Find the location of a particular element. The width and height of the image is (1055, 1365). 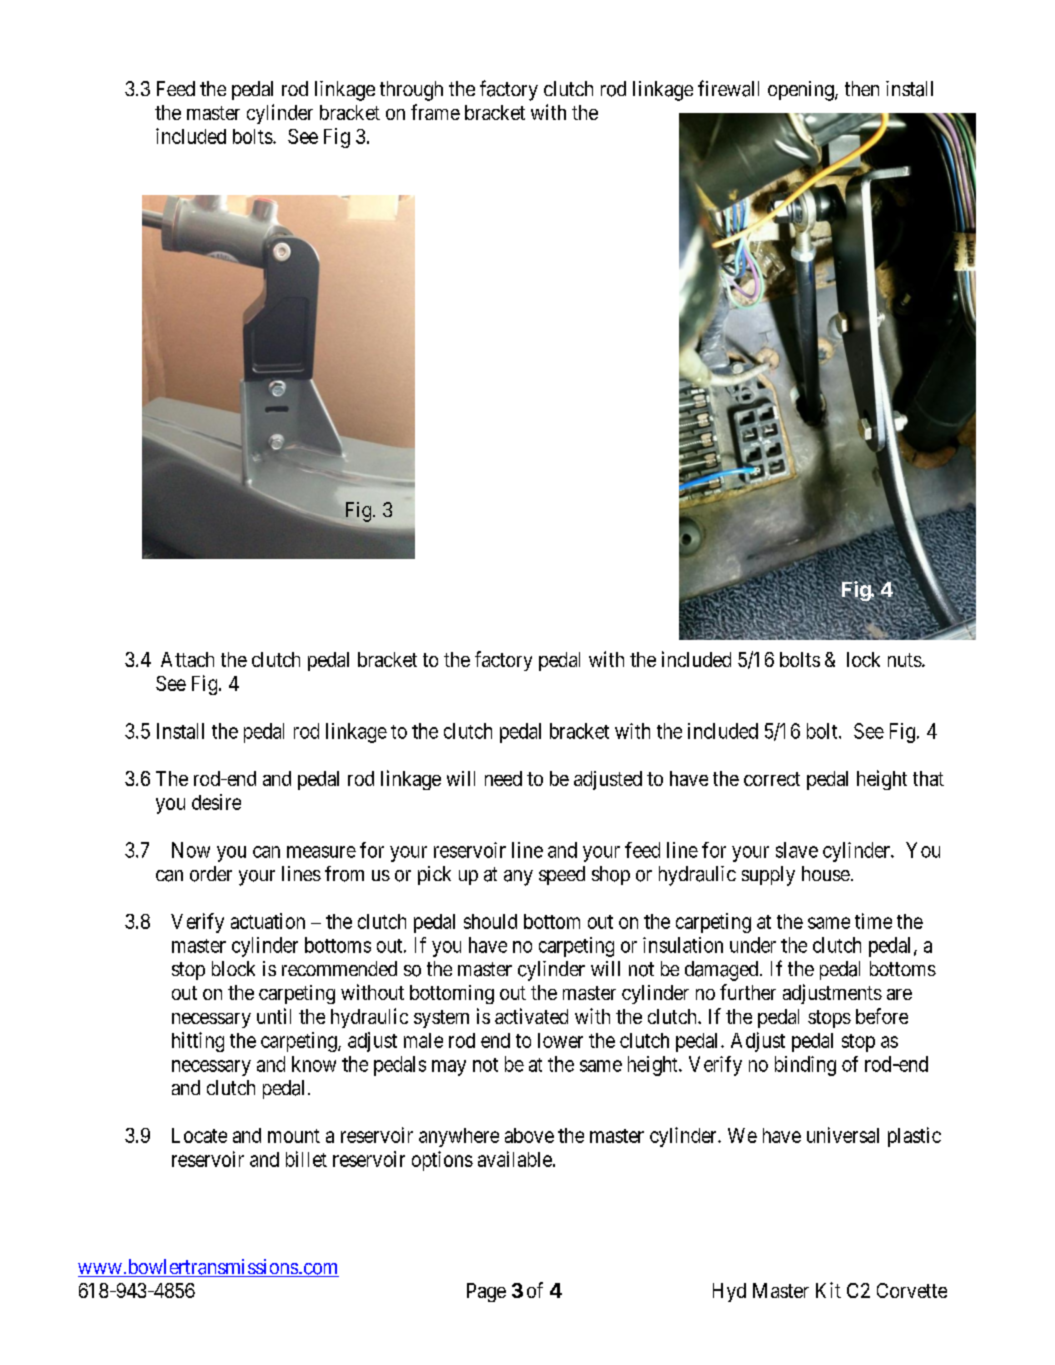

through is located at coordinates (411, 91).
